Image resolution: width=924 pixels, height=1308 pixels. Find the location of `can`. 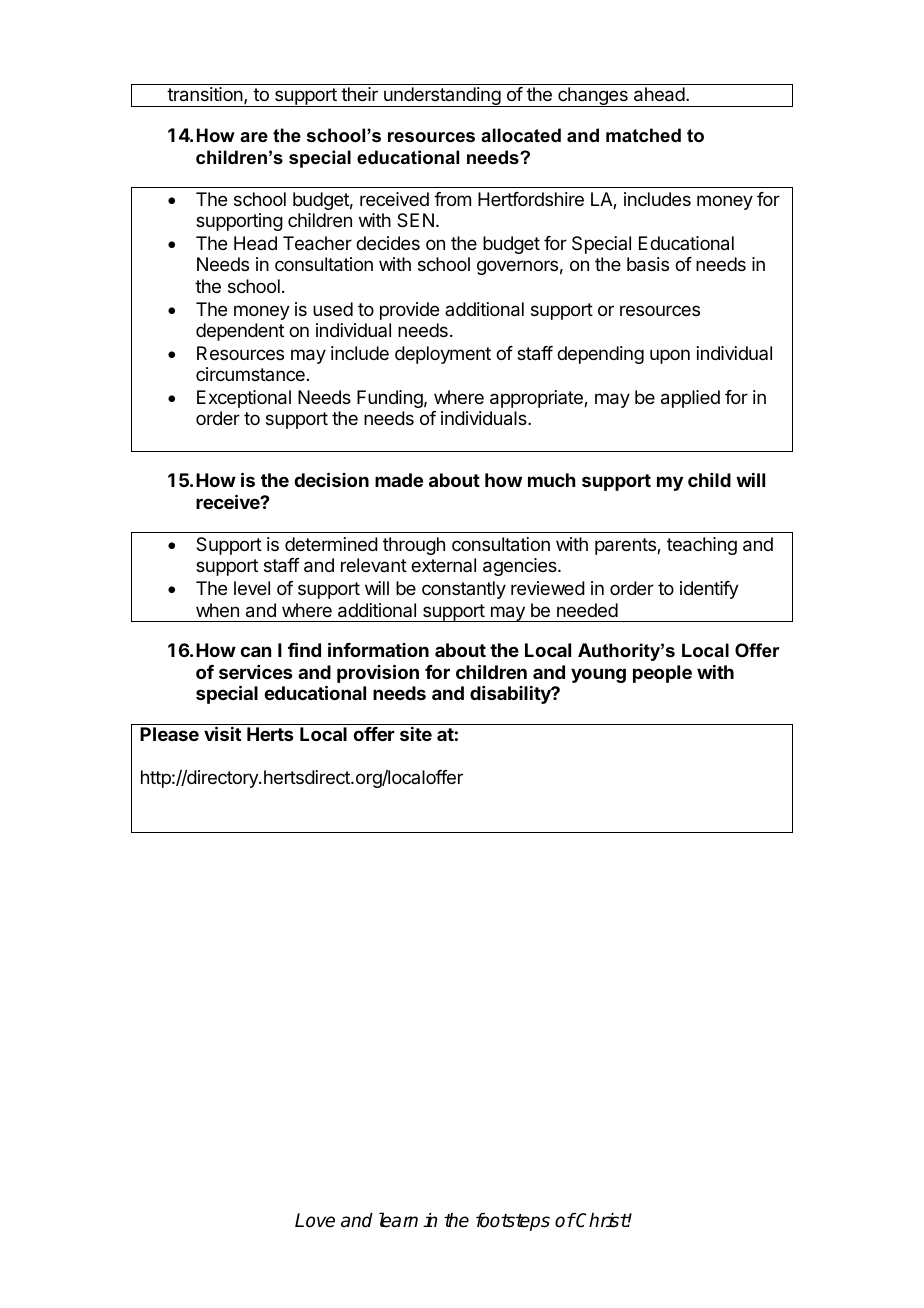

can is located at coordinates (255, 651).
